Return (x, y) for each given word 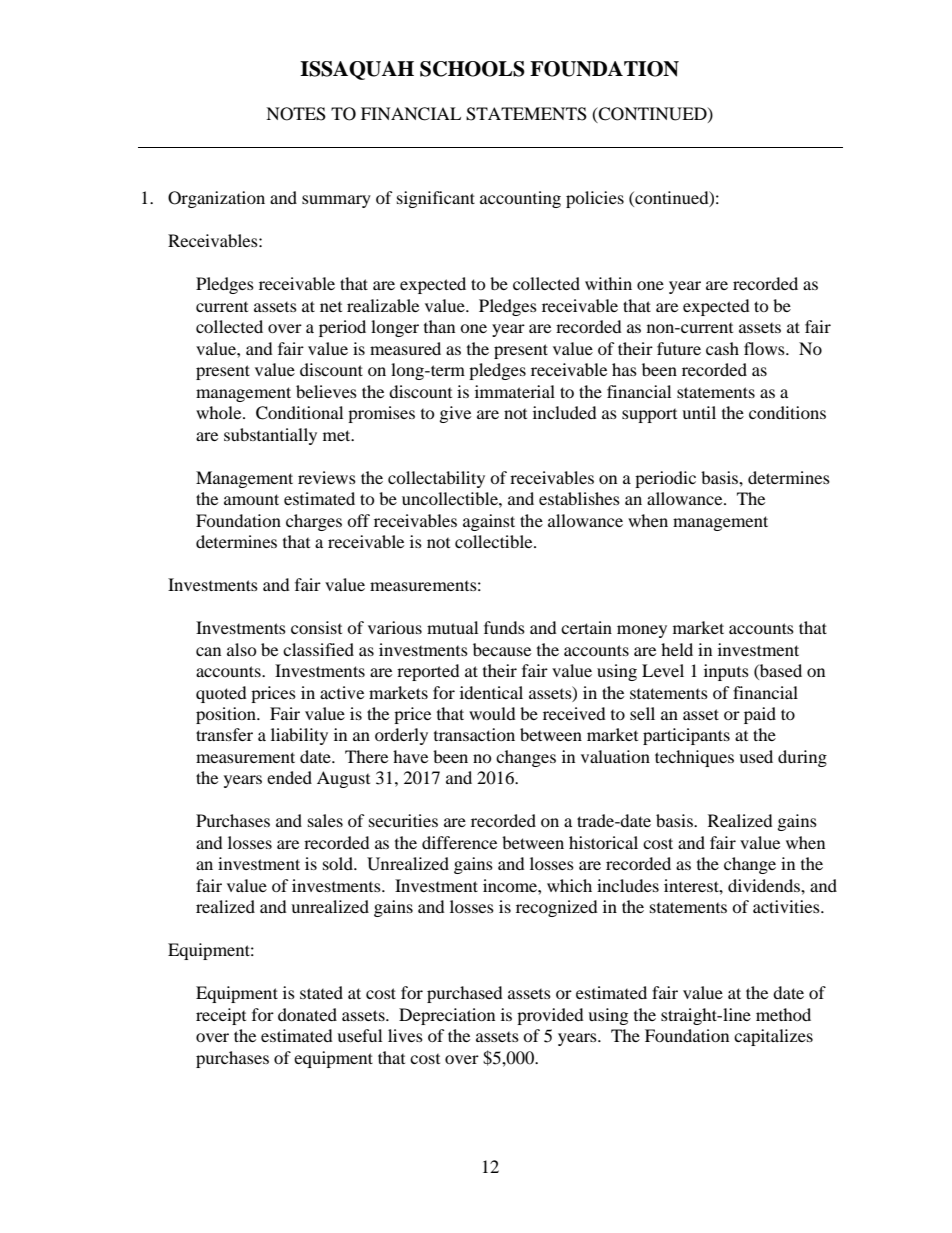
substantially (270, 436)
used (756, 756)
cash (722, 348)
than (439, 326)
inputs (726, 672)
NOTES (296, 114)
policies (595, 199)
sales (325, 820)
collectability (436, 479)
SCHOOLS (472, 69)
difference (459, 842)
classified (318, 649)
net (331, 307)
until (699, 412)
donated (307, 1014)
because (502, 649)
